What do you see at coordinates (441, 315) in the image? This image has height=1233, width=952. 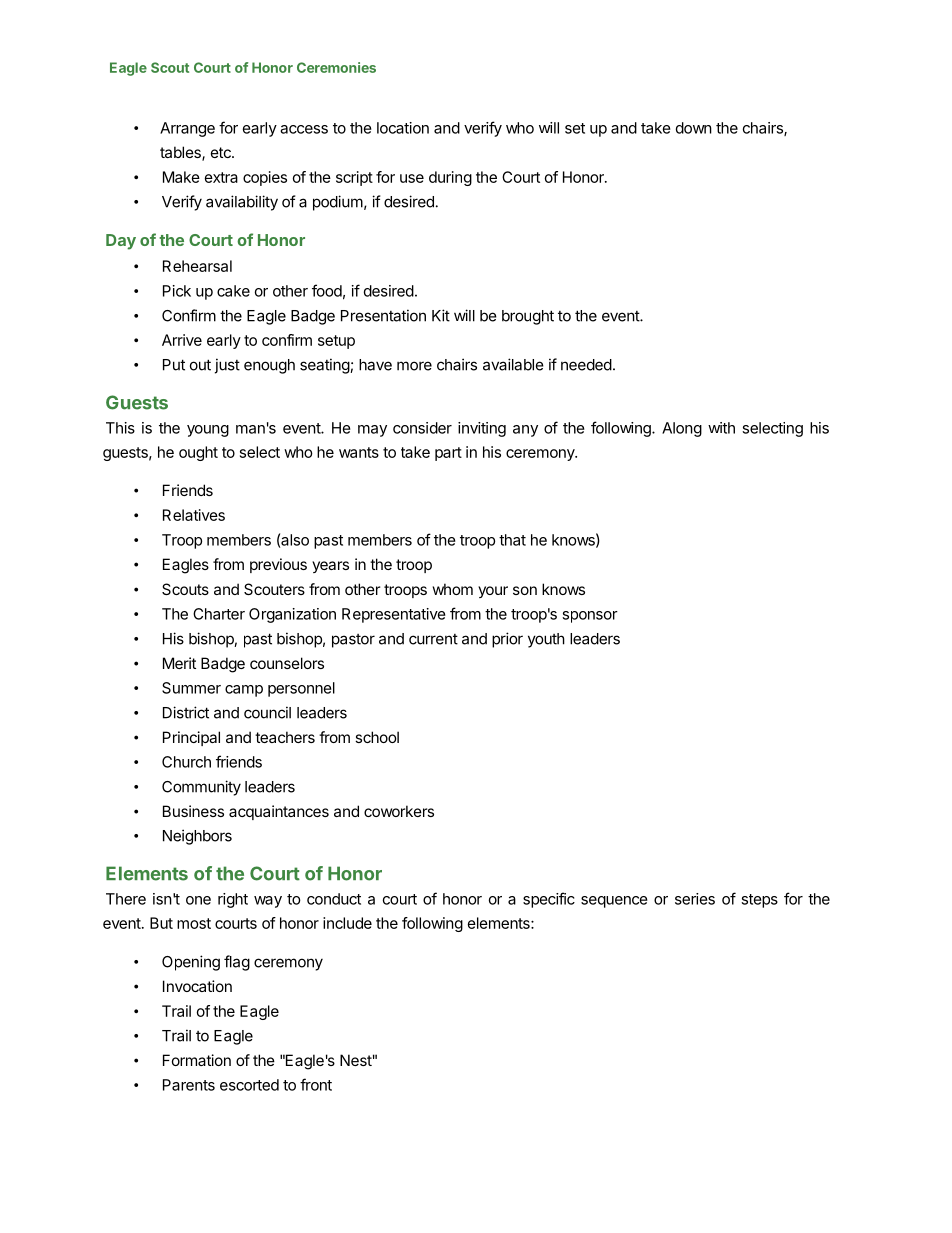 I see `Kit` at bounding box center [441, 315].
